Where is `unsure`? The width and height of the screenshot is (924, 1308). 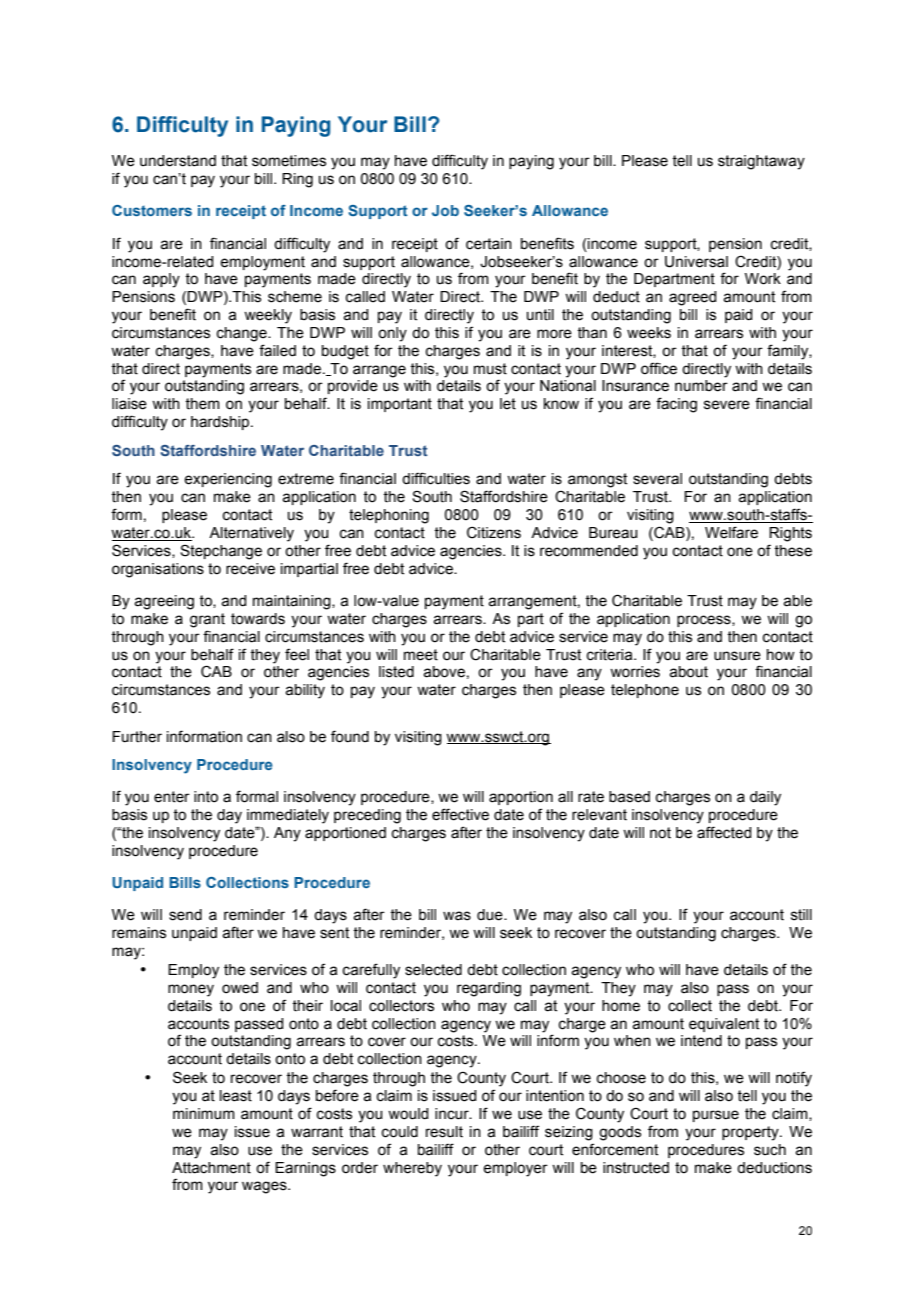
unsure is located at coordinates (737, 656).
